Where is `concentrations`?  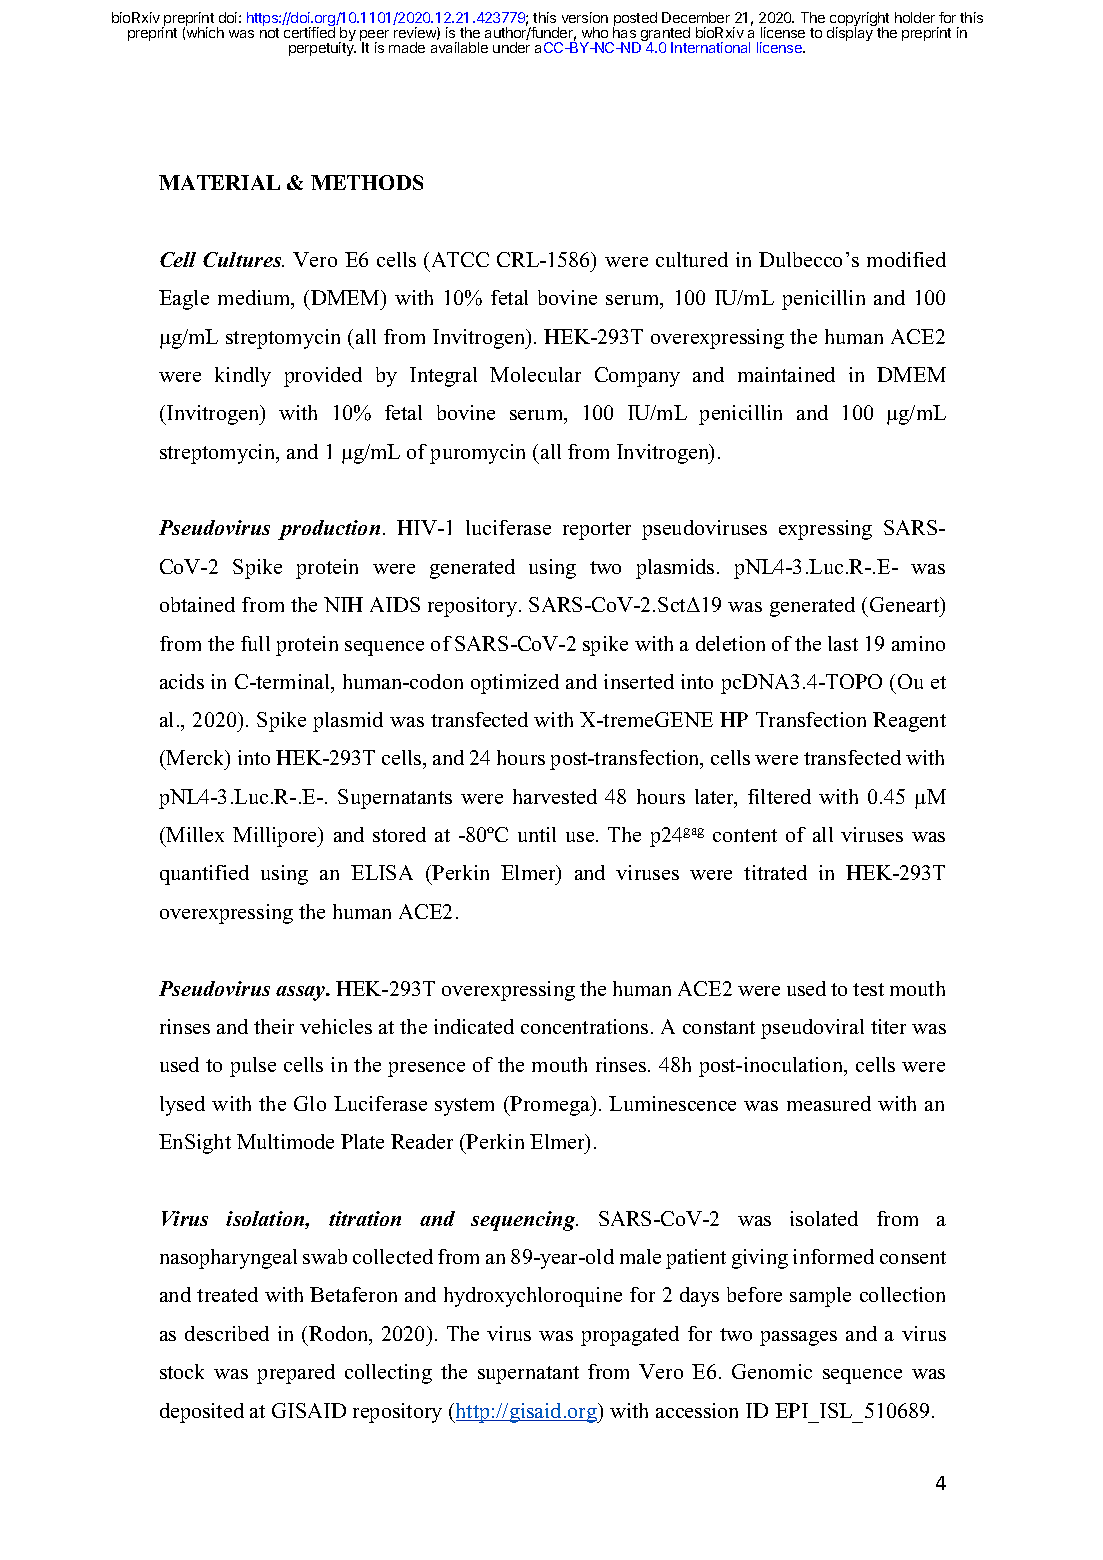 concentrations is located at coordinates (584, 1026).
